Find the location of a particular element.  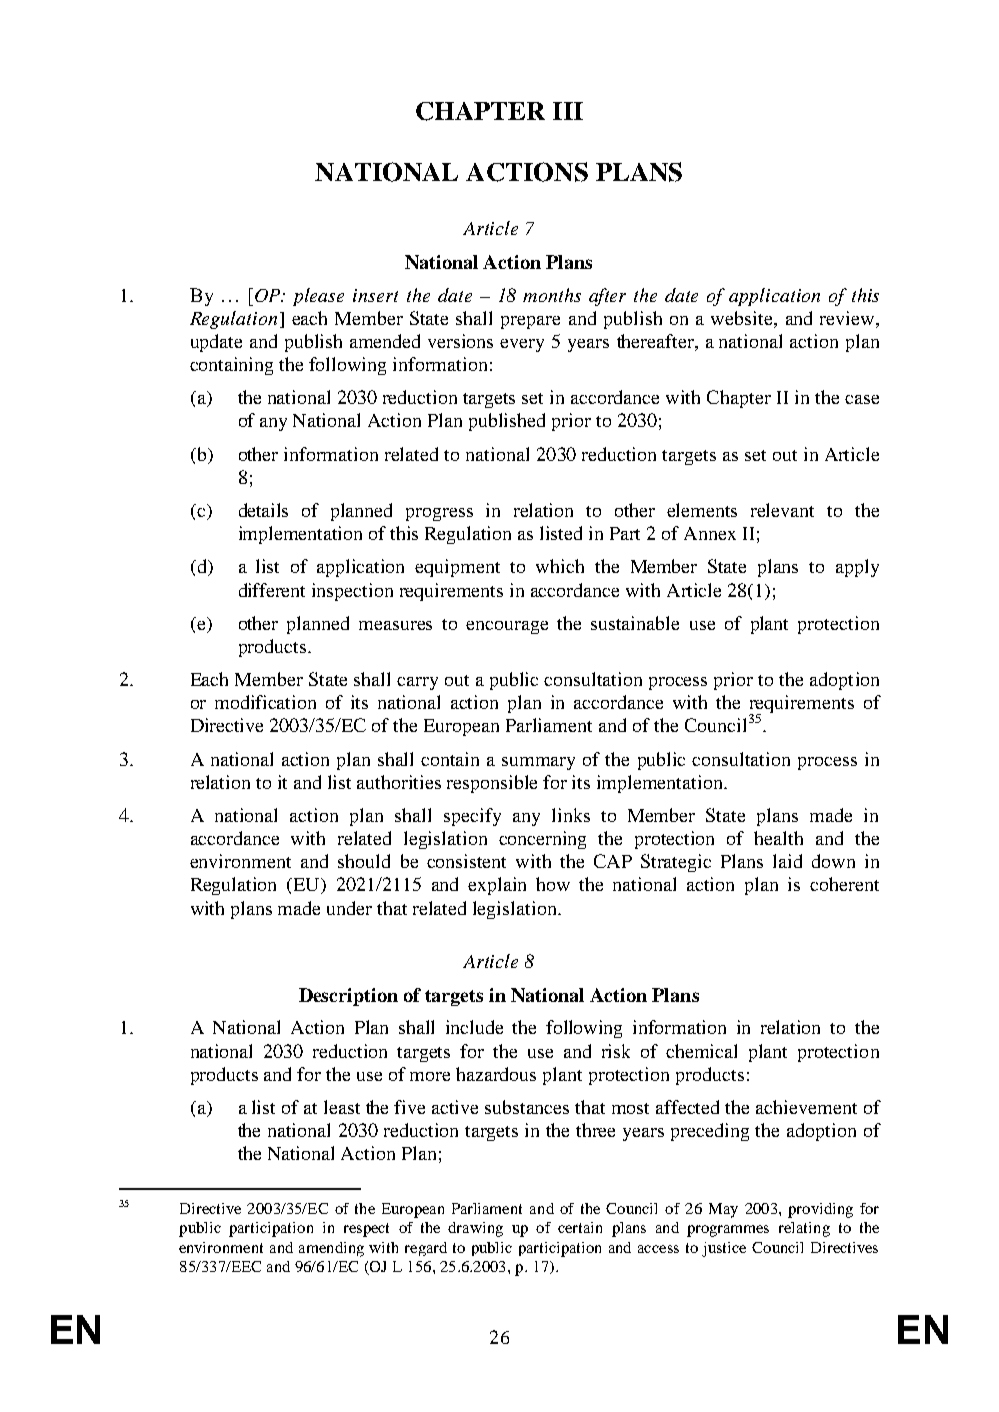

III is located at coordinates (568, 111).
